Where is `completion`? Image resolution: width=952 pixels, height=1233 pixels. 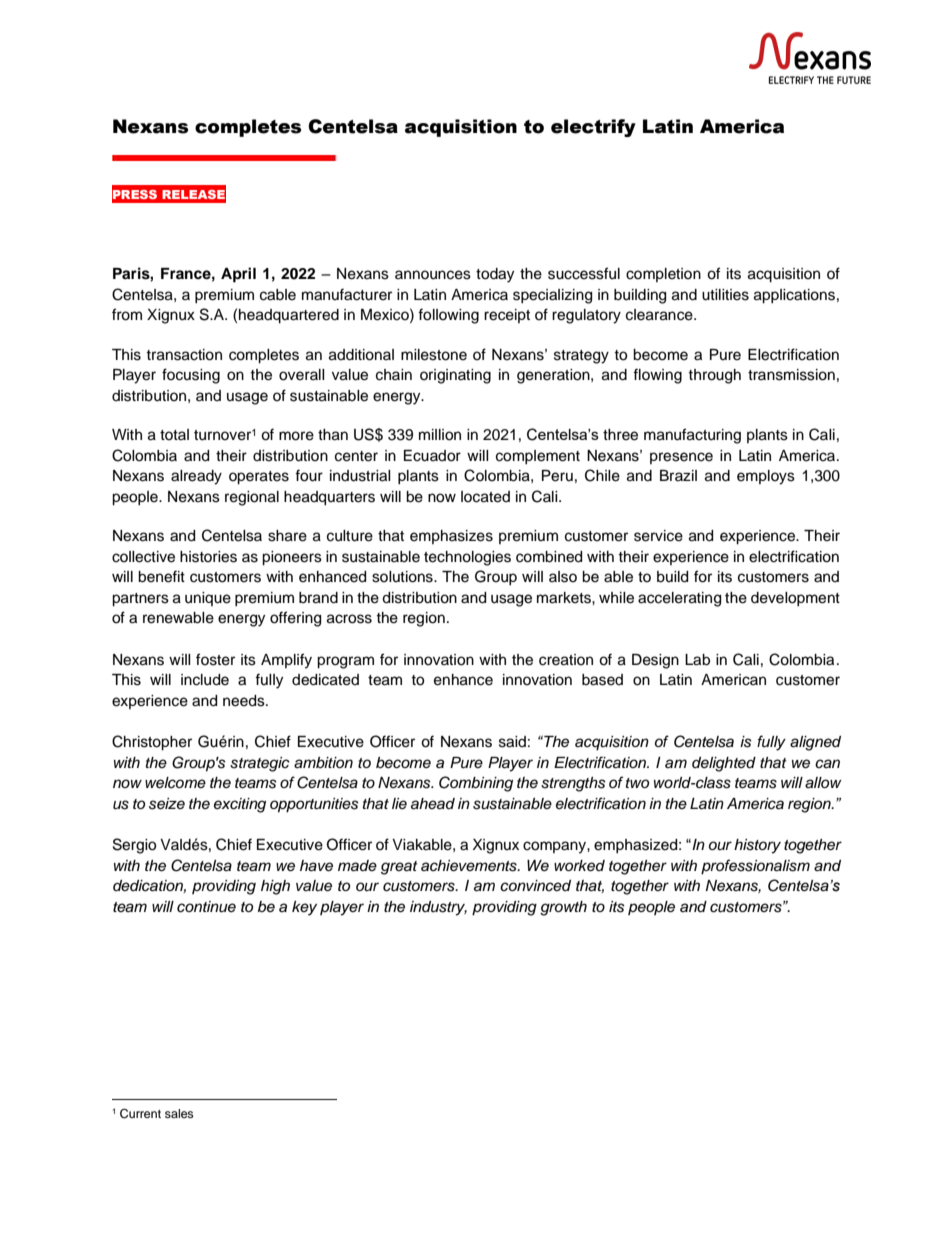
completion is located at coordinates (663, 275).
